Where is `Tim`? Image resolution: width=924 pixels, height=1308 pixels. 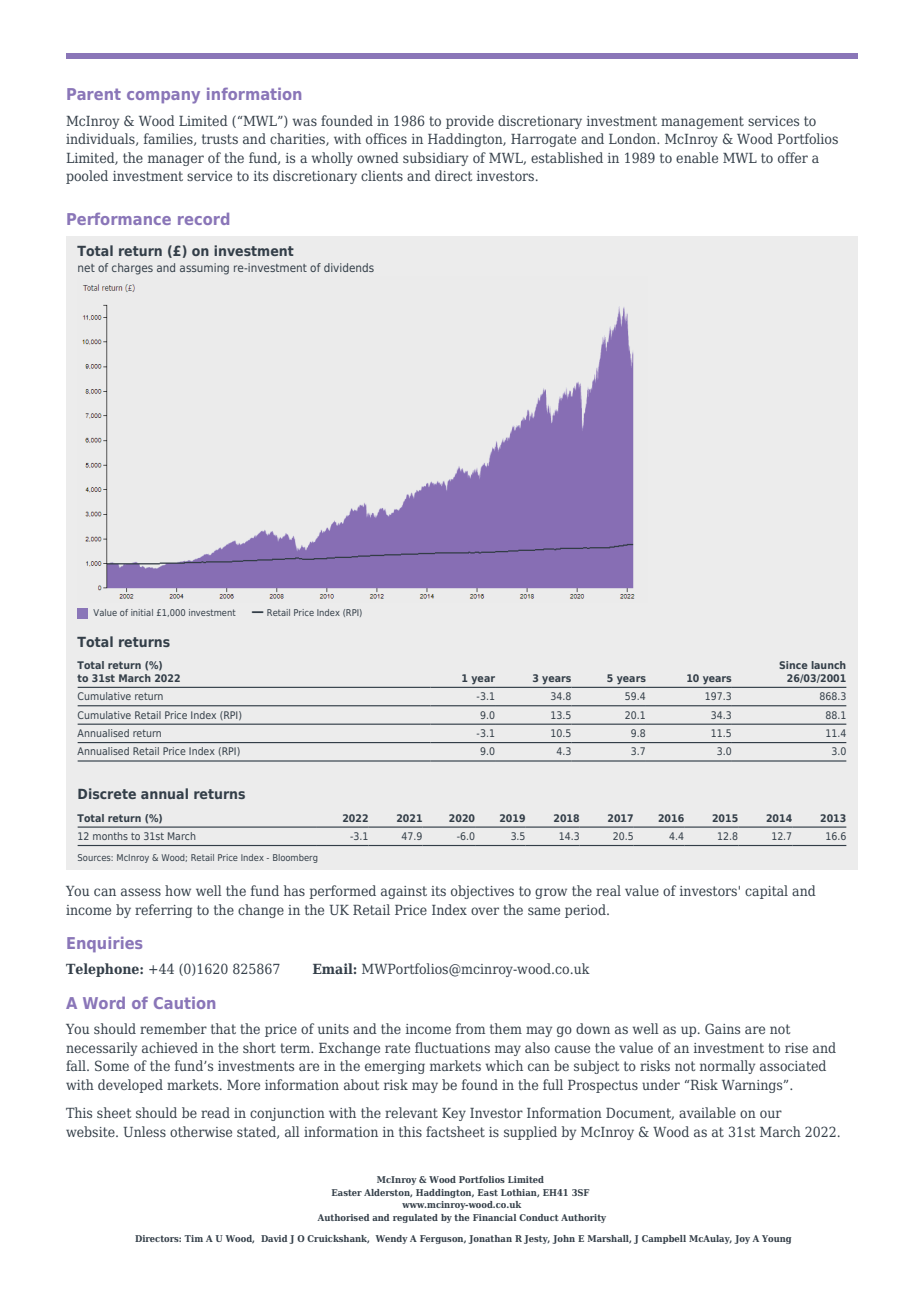
Tim is located at coordinates (193, 1238).
